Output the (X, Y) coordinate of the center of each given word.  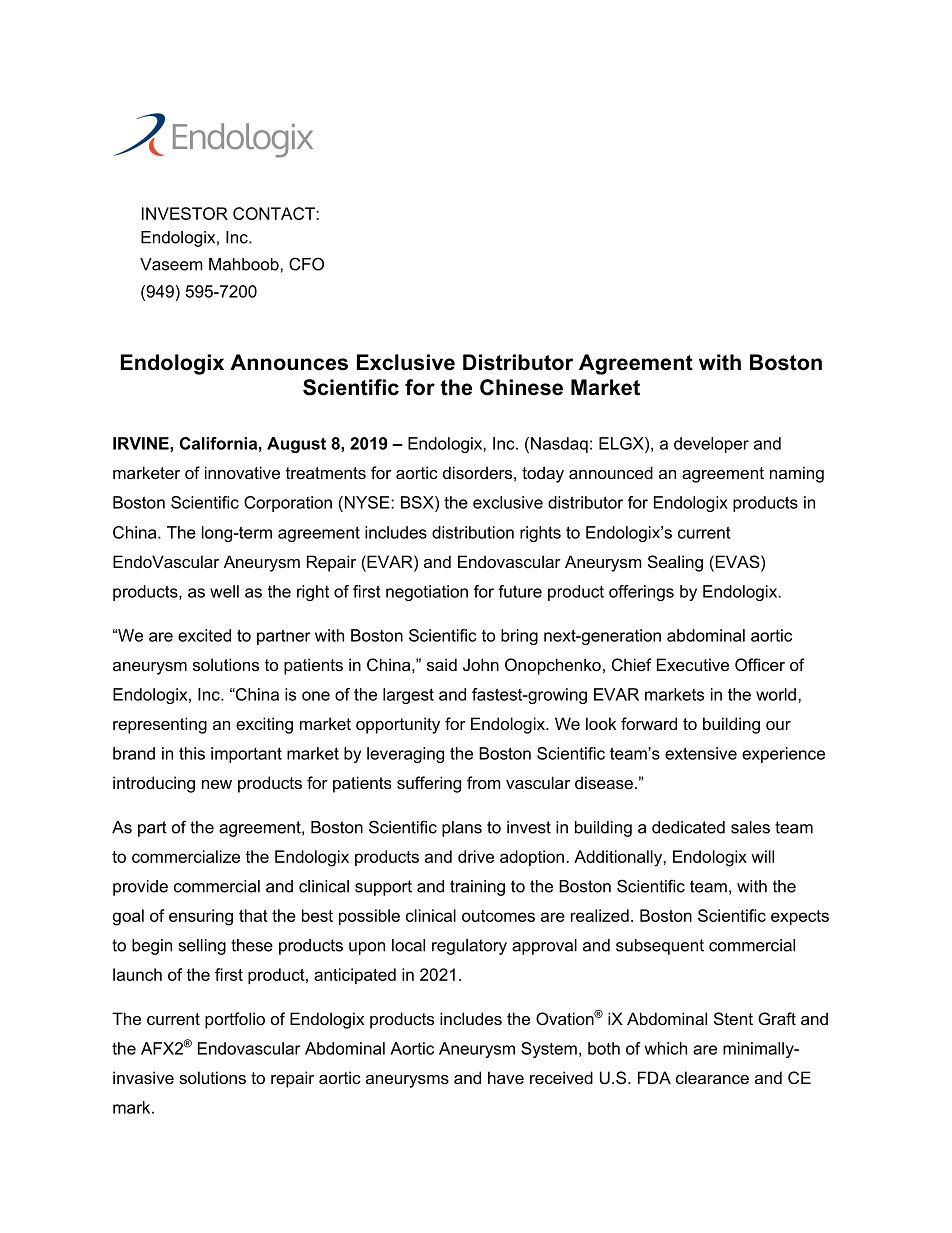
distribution (473, 532)
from (484, 782)
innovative (242, 472)
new (217, 784)
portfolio (235, 1020)
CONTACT (275, 213)
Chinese (521, 387)
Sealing (675, 563)
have (506, 1077)
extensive (701, 753)
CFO (306, 264)
